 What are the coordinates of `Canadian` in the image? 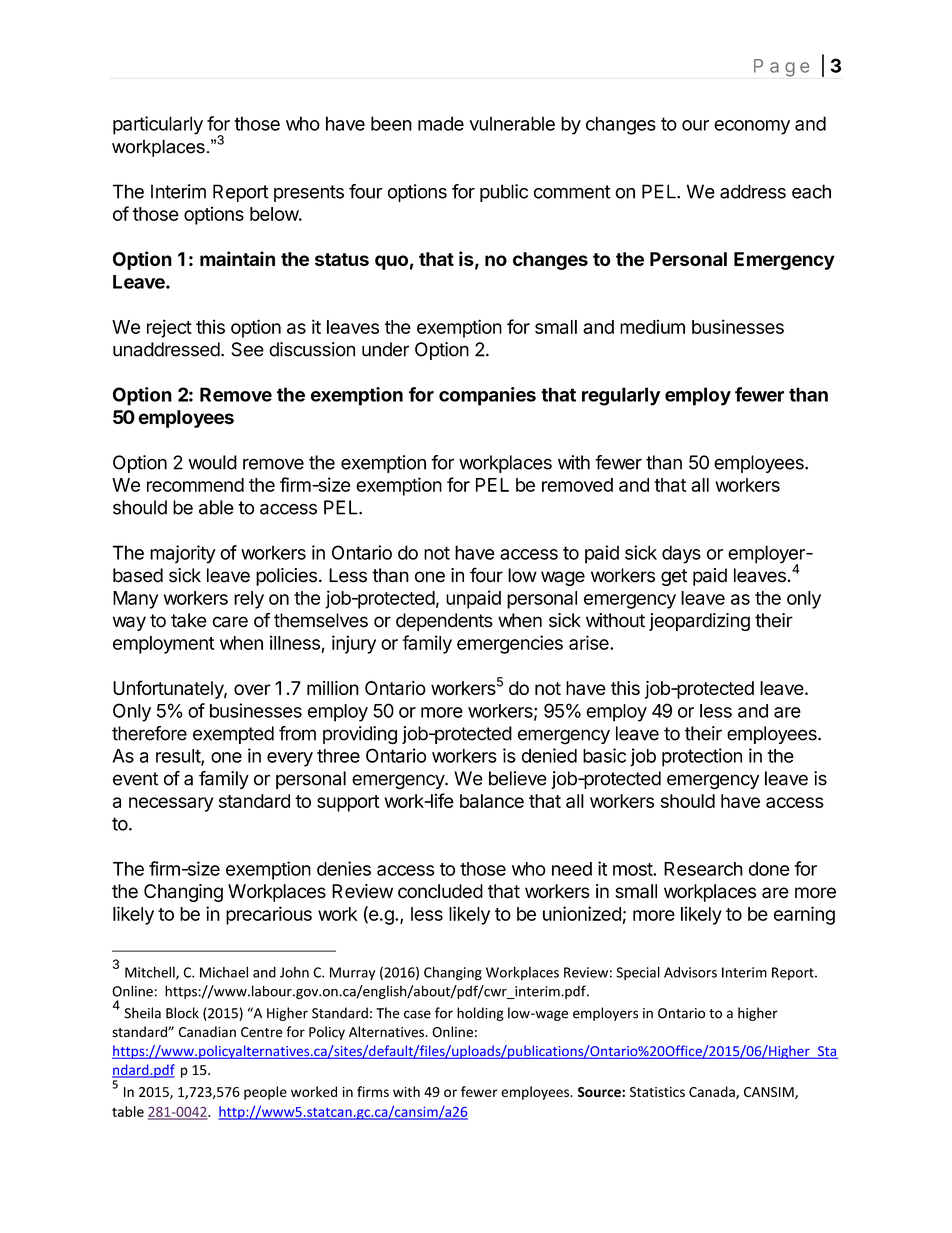 It's located at (207, 1032).
